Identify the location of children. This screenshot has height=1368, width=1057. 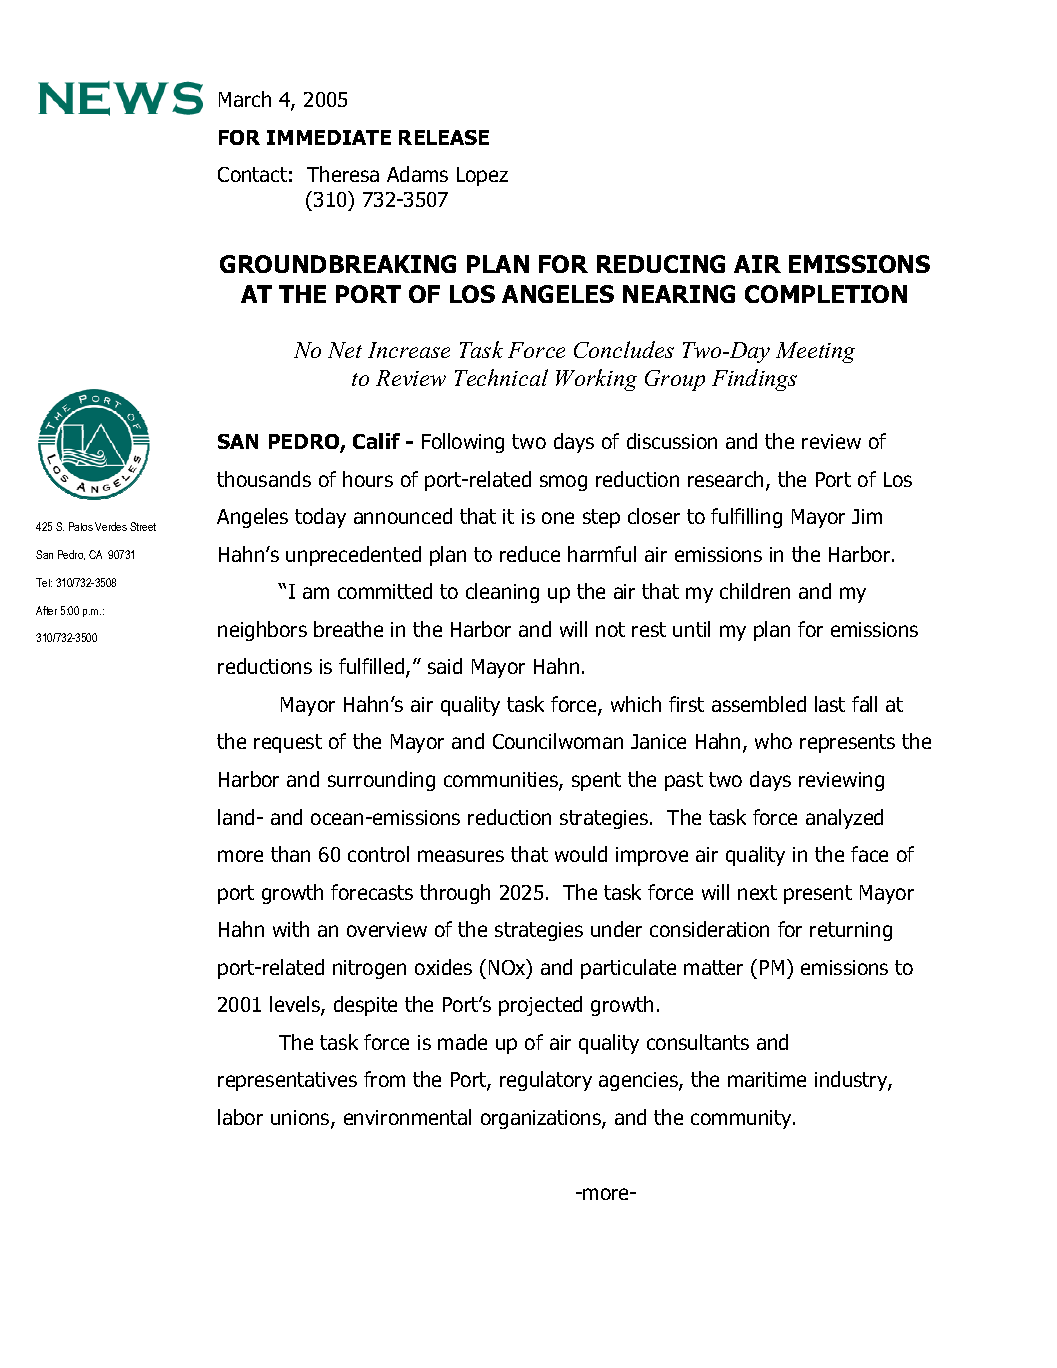
(755, 591).
